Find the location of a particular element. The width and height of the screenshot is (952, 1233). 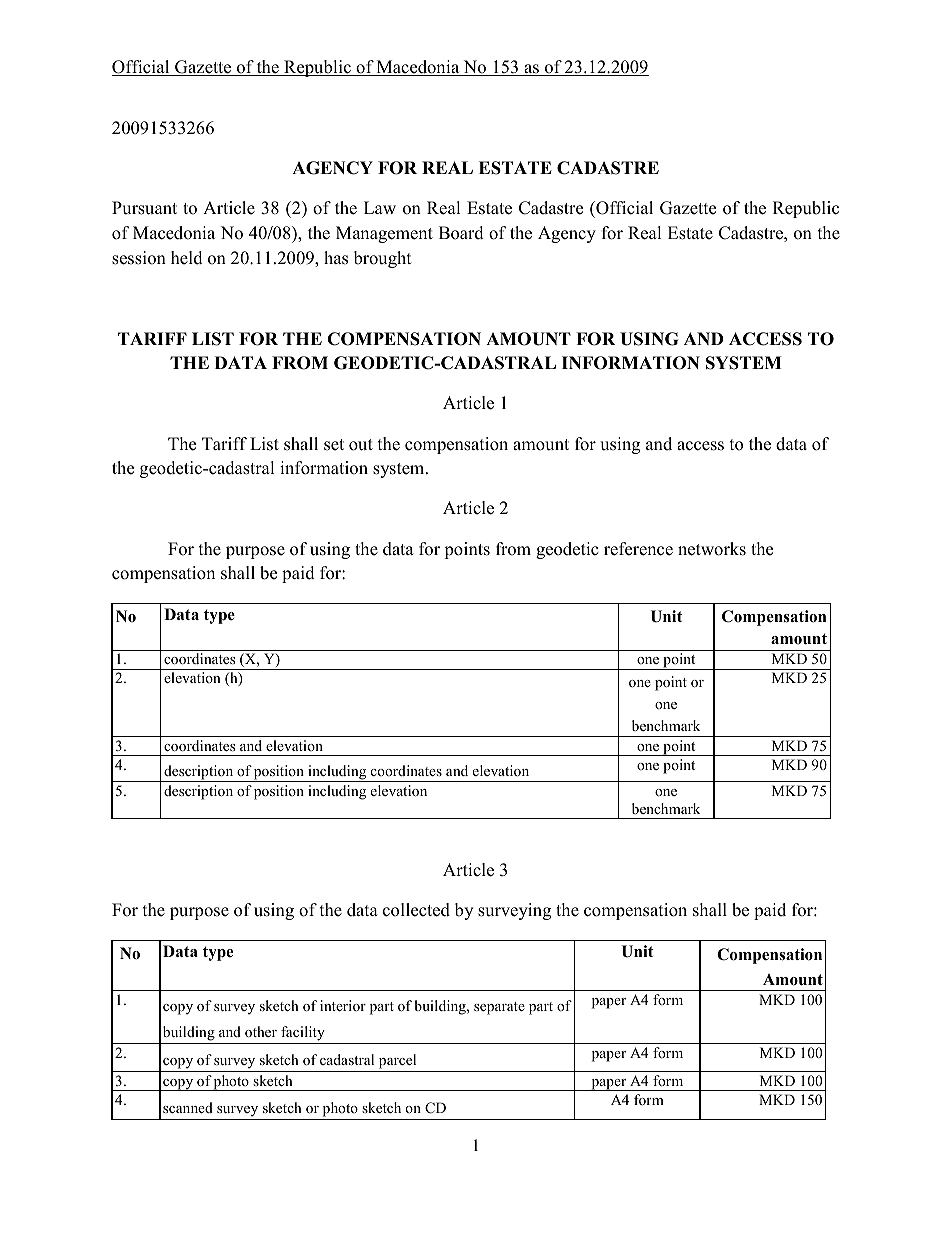

held is located at coordinates (187, 258).
